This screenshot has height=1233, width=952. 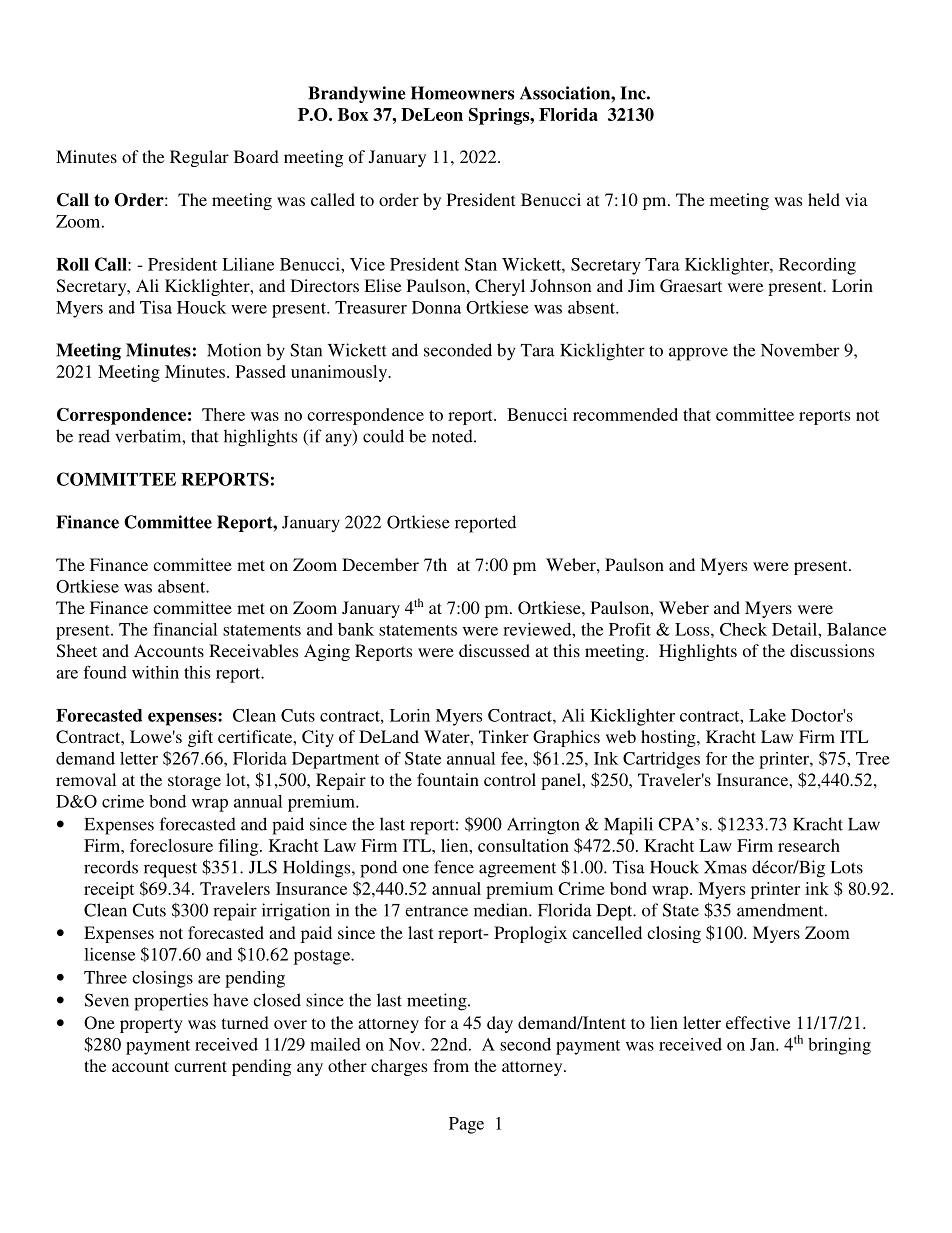 What do you see at coordinates (199, 158) in the screenshot?
I see `Regular` at bounding box center [199, 158].
